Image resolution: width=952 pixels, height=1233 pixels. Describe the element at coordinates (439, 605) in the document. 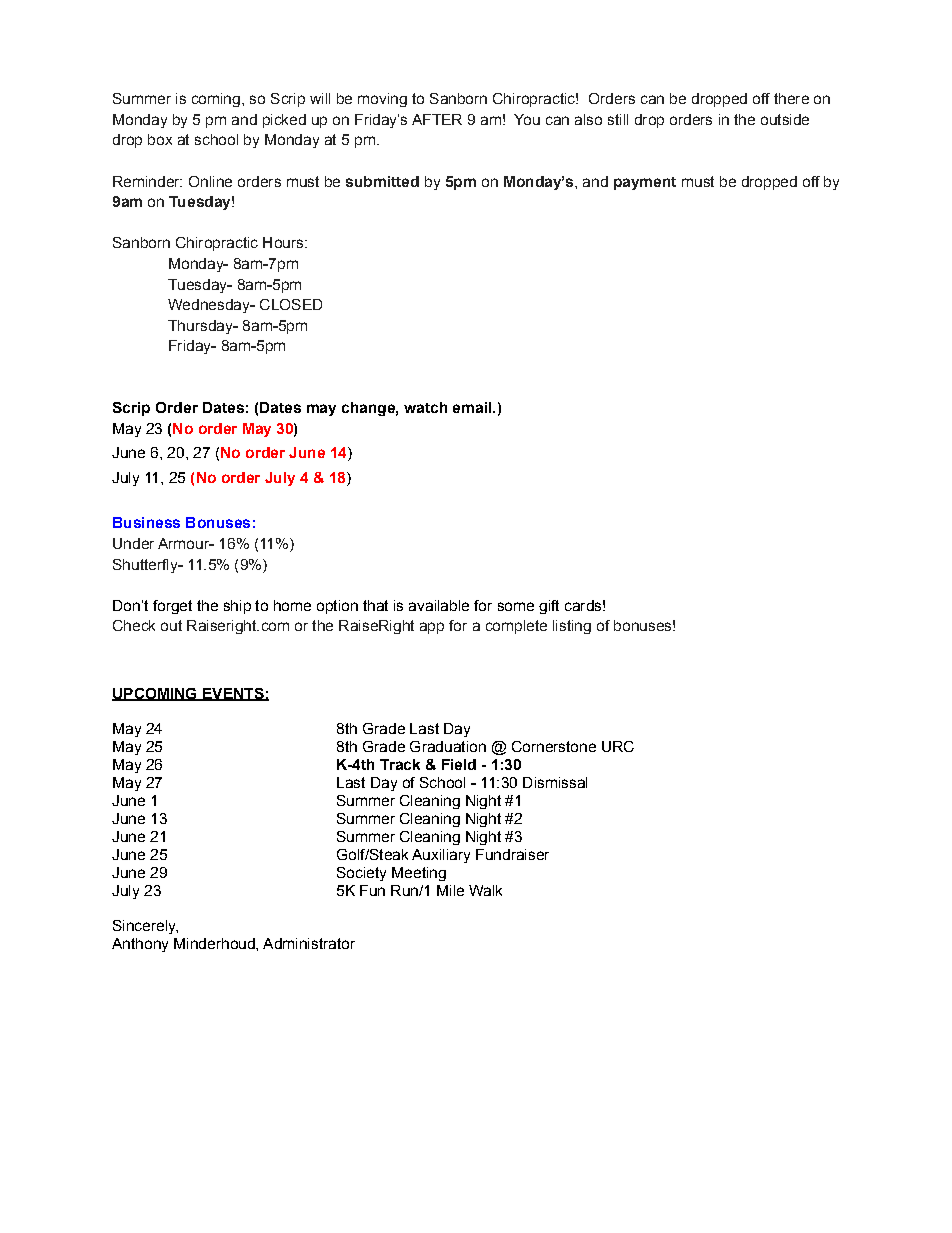

I see `available` at that location.
